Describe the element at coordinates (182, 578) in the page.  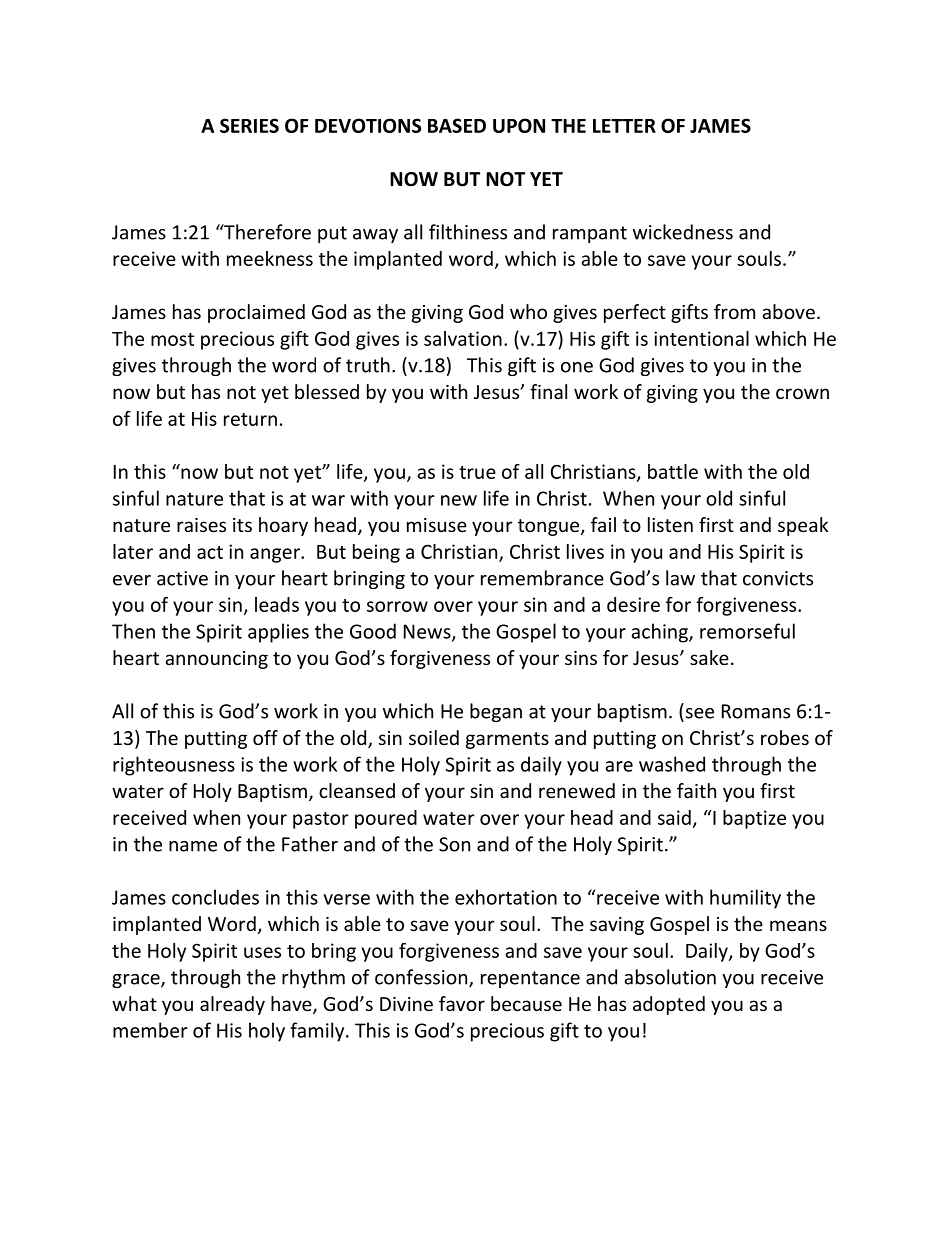
I see `active` at that location.
